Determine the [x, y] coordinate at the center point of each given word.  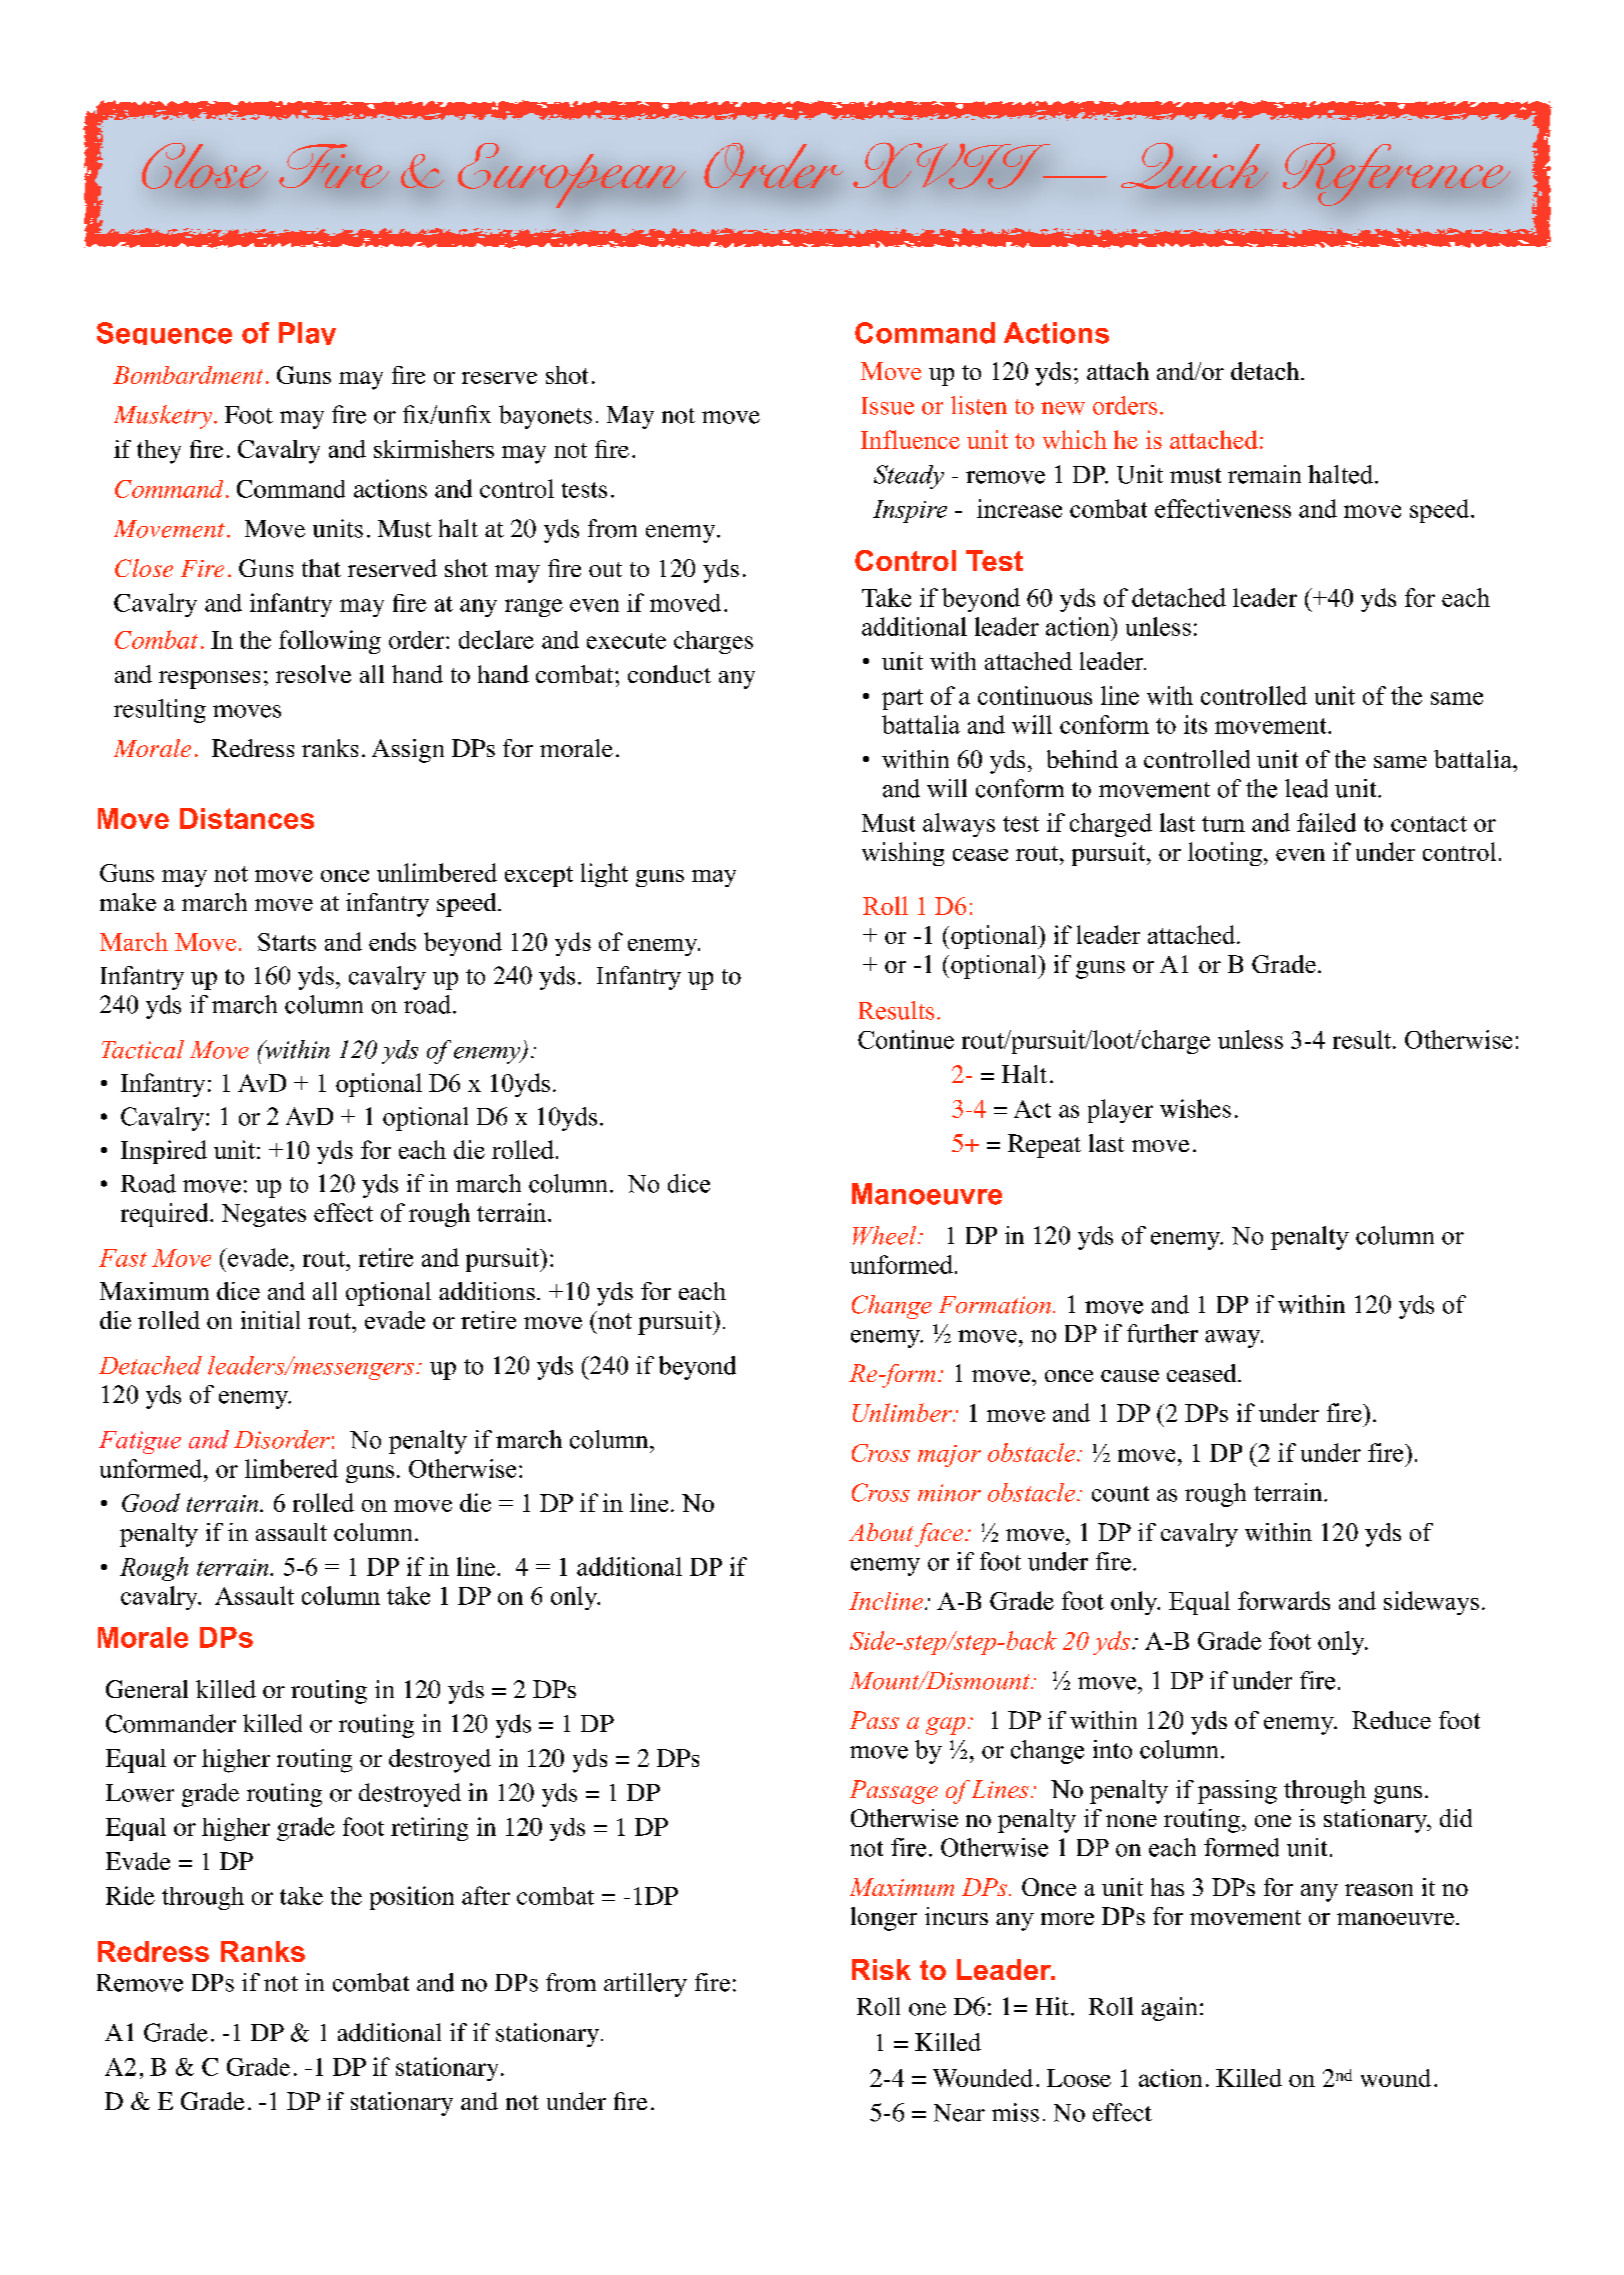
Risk [881, 1969]
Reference [1396, 174]
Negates [264, 1215]
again [1169, 2009]
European [572, 175]
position [412, 1898]
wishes [1195, 1108]
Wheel [886, 1235]
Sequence [164, 333]
